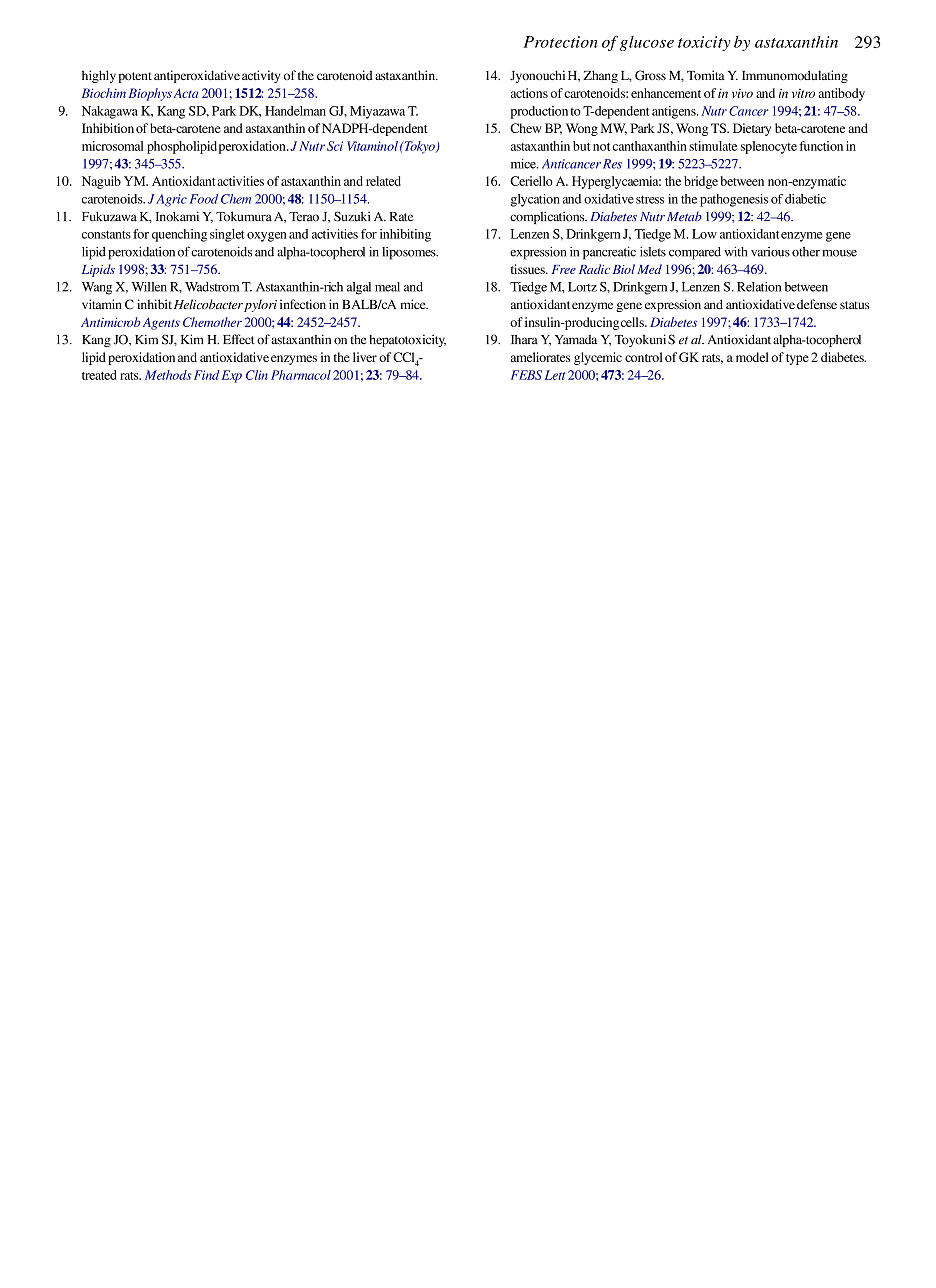 The height and width of the screenshot is (1288, 936). What do you see at coordinates (383, 181) in the screenshot?
I see `related` at bounding box center [383, 181].
